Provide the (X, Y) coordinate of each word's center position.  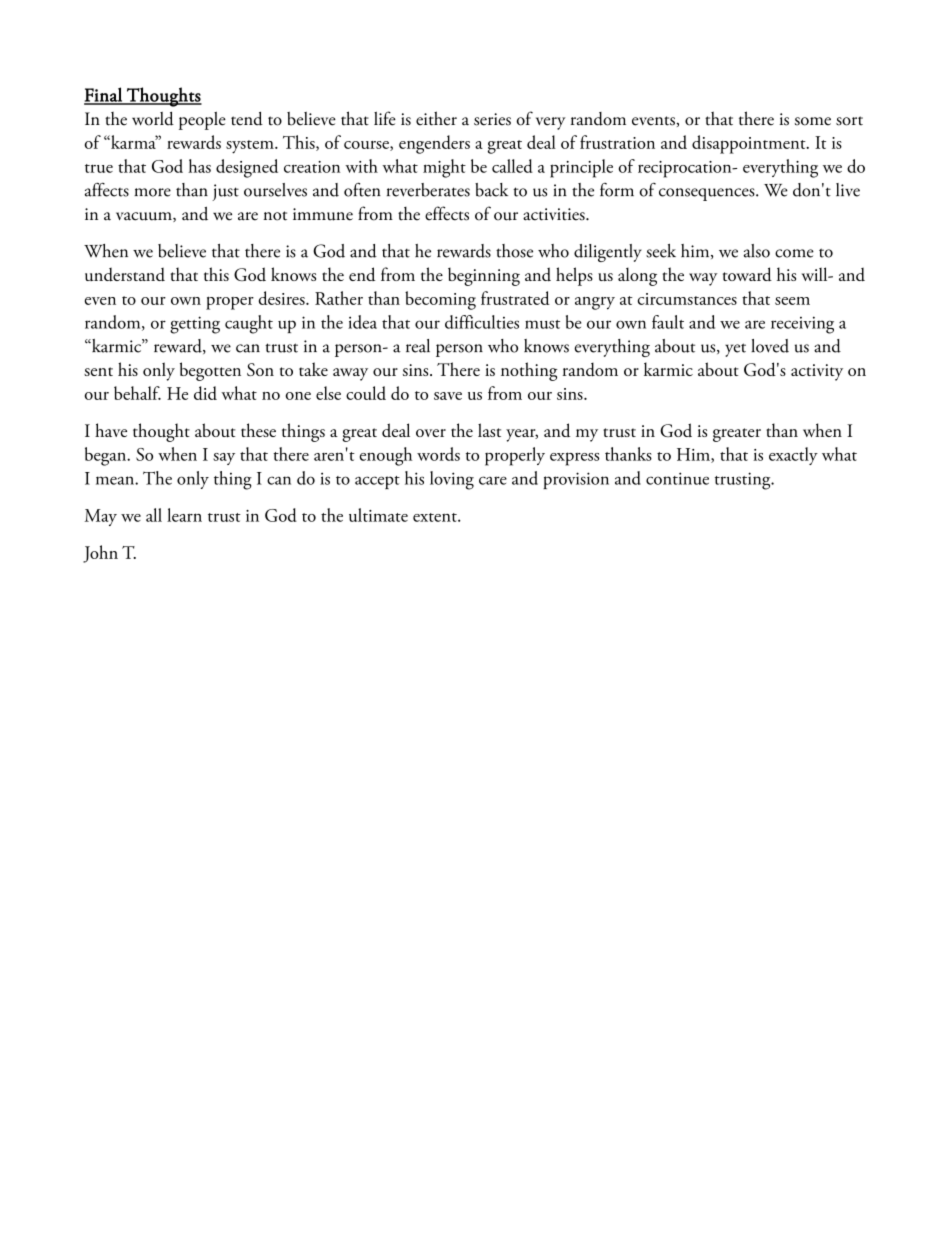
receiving (802, 325)
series (492, 119)
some (813, 121)
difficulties (482, 322)
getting (195, 325)
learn (184, 515)
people (202, 121)
